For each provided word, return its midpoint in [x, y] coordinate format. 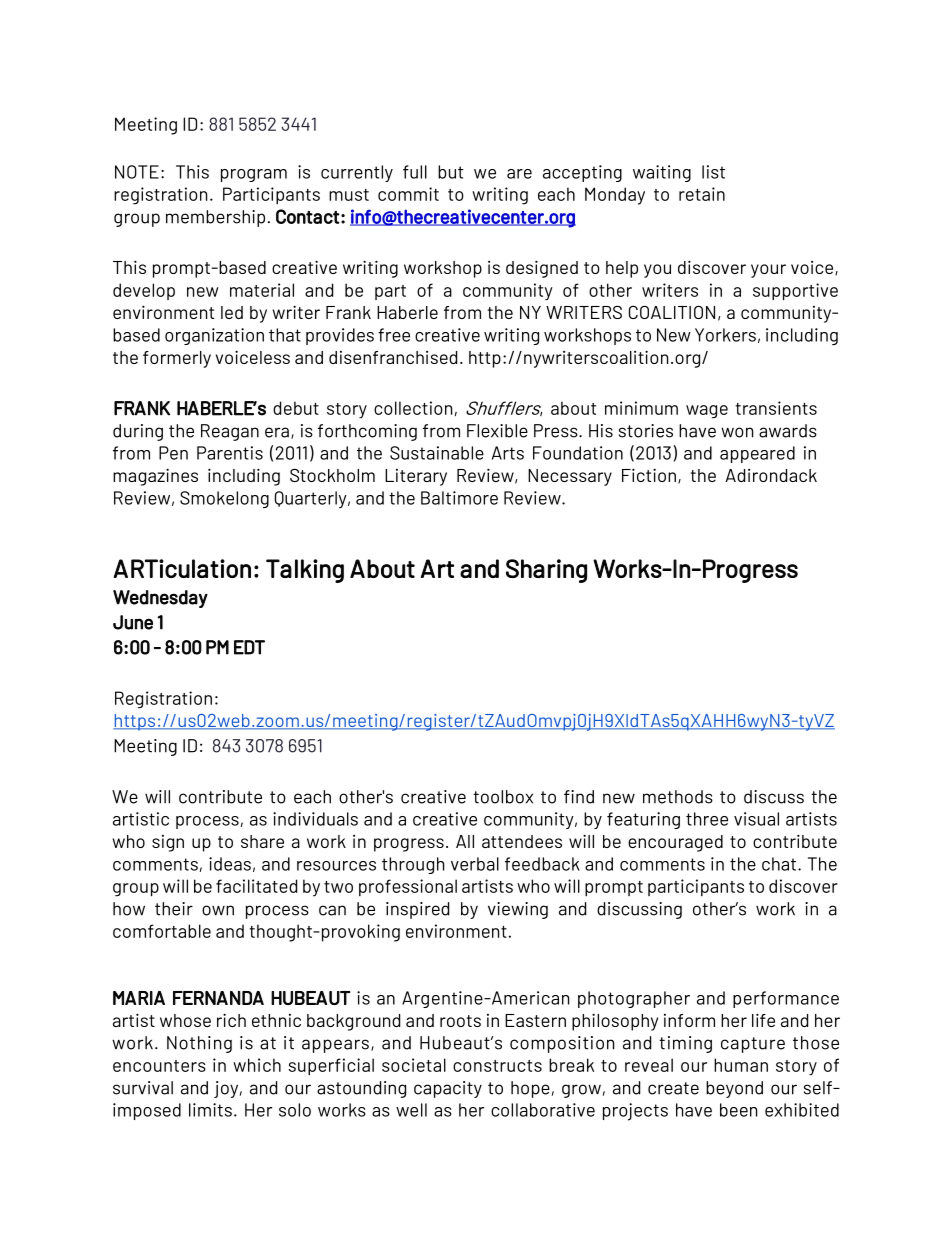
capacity [448, 1089]
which [257, 1065]
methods [678, 797]
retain [702, 194]
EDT [249, 647]
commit [408, 194]
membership [215, 218]
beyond [734, 1089]
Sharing [546, 571]
